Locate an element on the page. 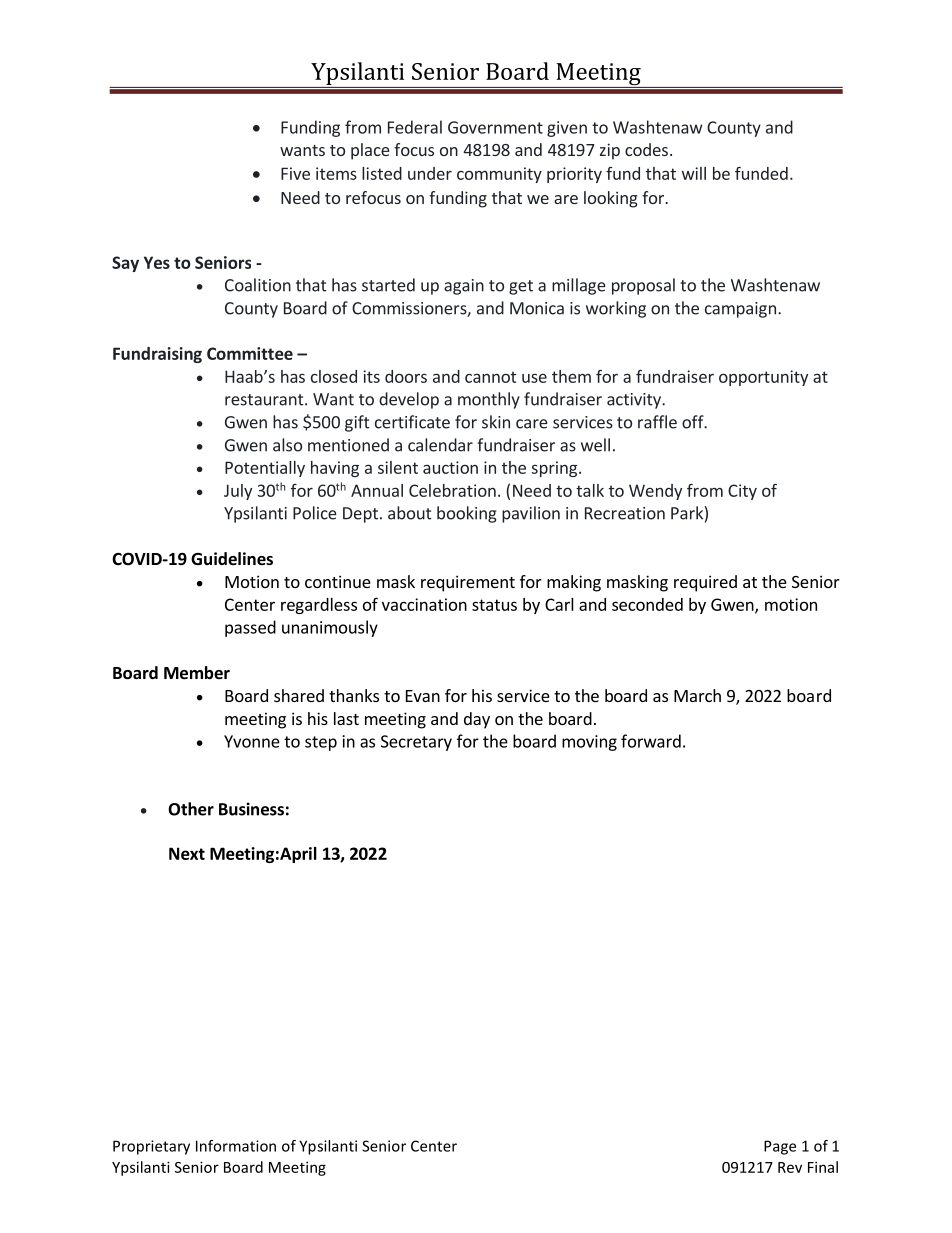 The width and height of the page is (952, 1233). requirement is located at coordinates (468, 583).
